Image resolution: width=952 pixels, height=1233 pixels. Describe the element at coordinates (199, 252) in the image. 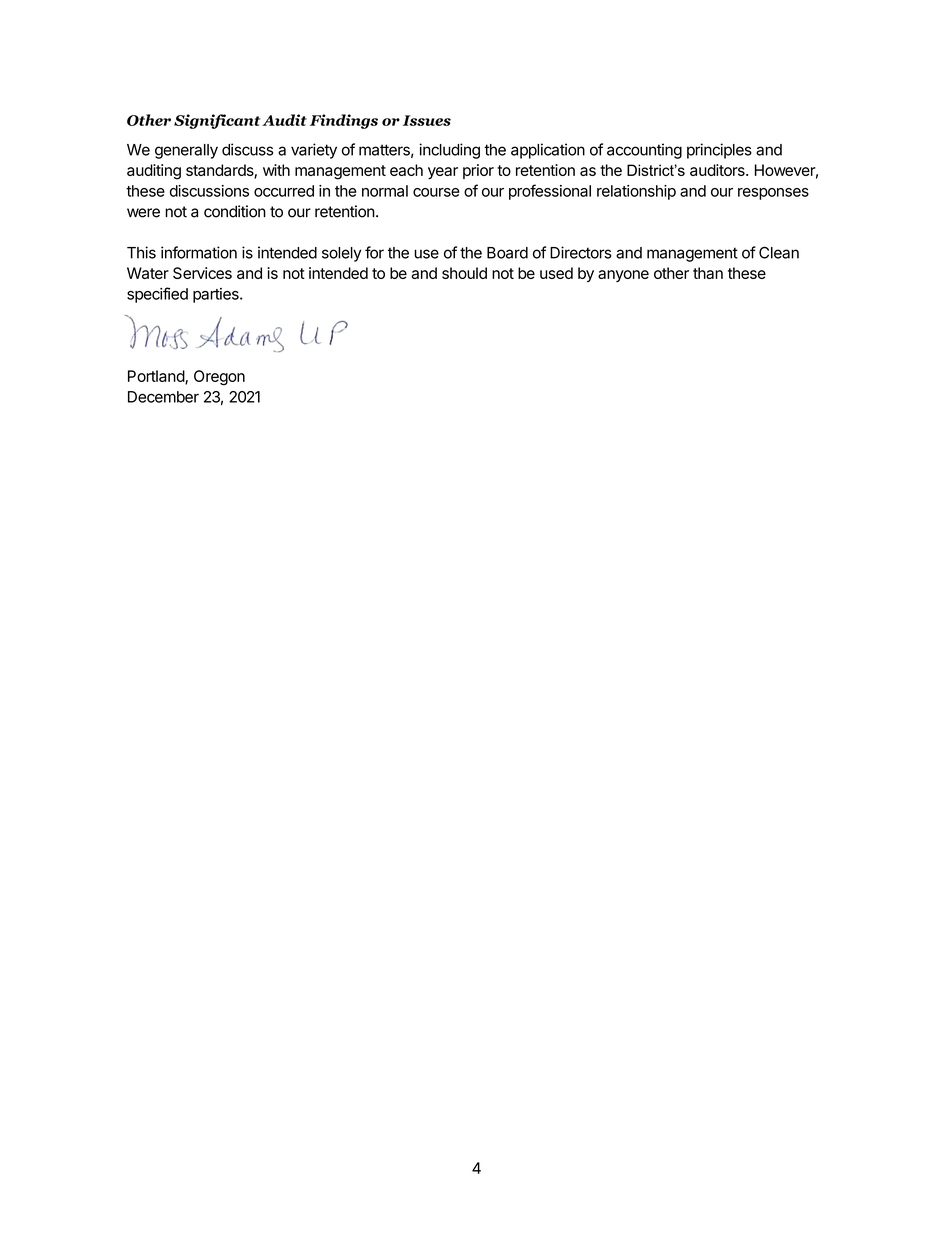

I see `information` at that location.
